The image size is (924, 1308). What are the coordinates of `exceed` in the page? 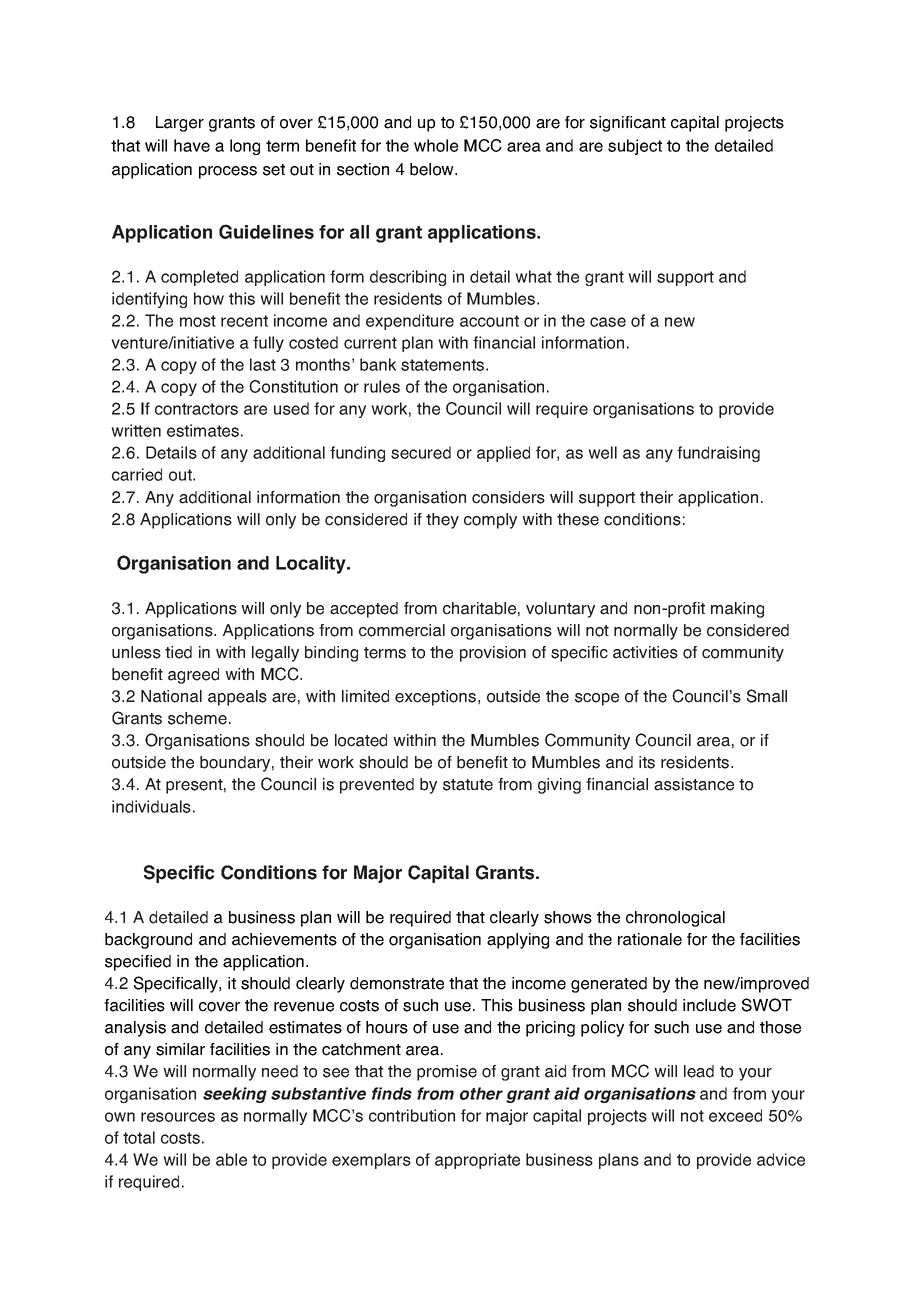 It's located at (735, 1115).
